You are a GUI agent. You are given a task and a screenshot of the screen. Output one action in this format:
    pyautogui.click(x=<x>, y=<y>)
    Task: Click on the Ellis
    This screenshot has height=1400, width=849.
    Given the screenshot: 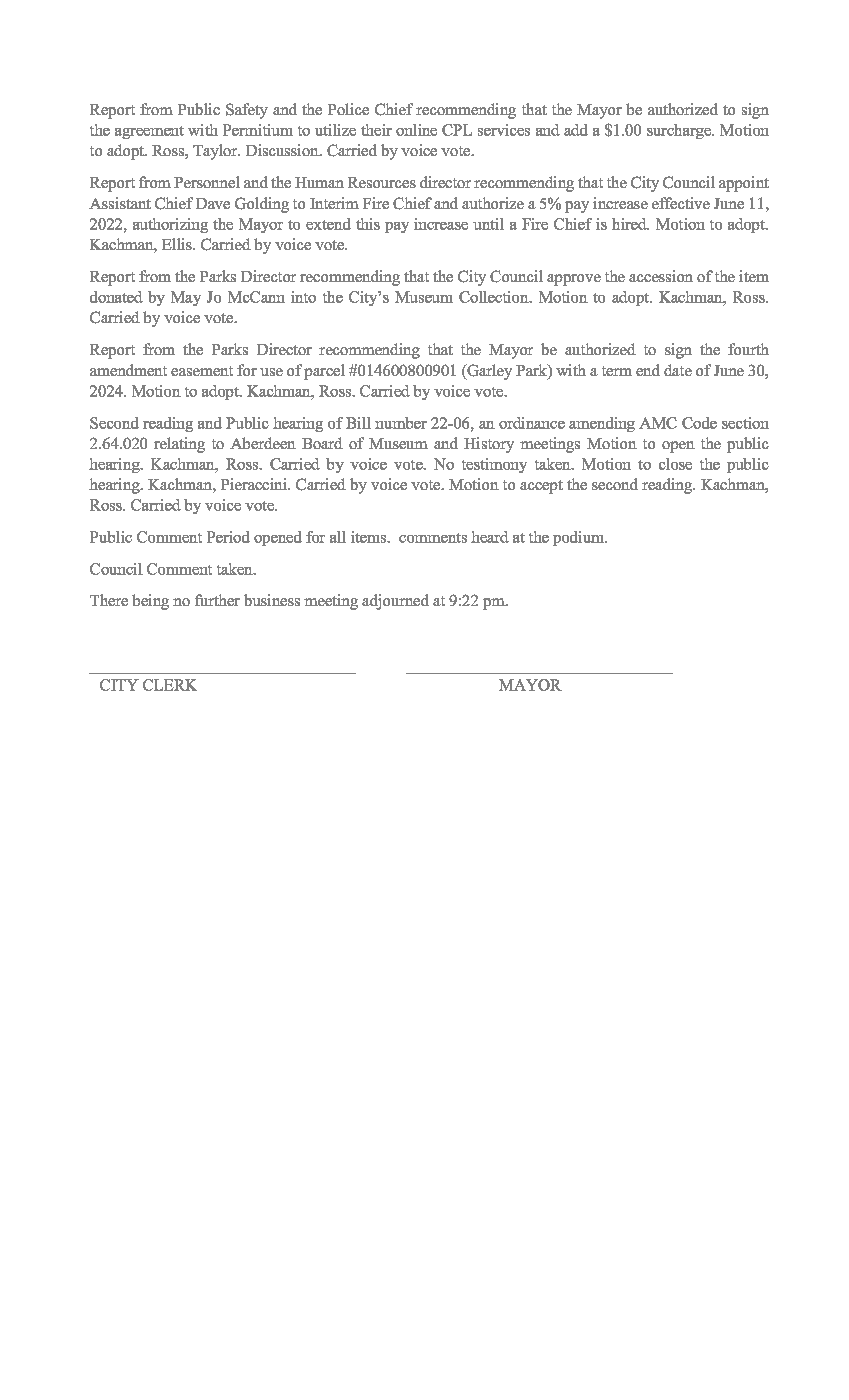 What is the action you would take?
    pyautogui.click(x=178, y=244)
